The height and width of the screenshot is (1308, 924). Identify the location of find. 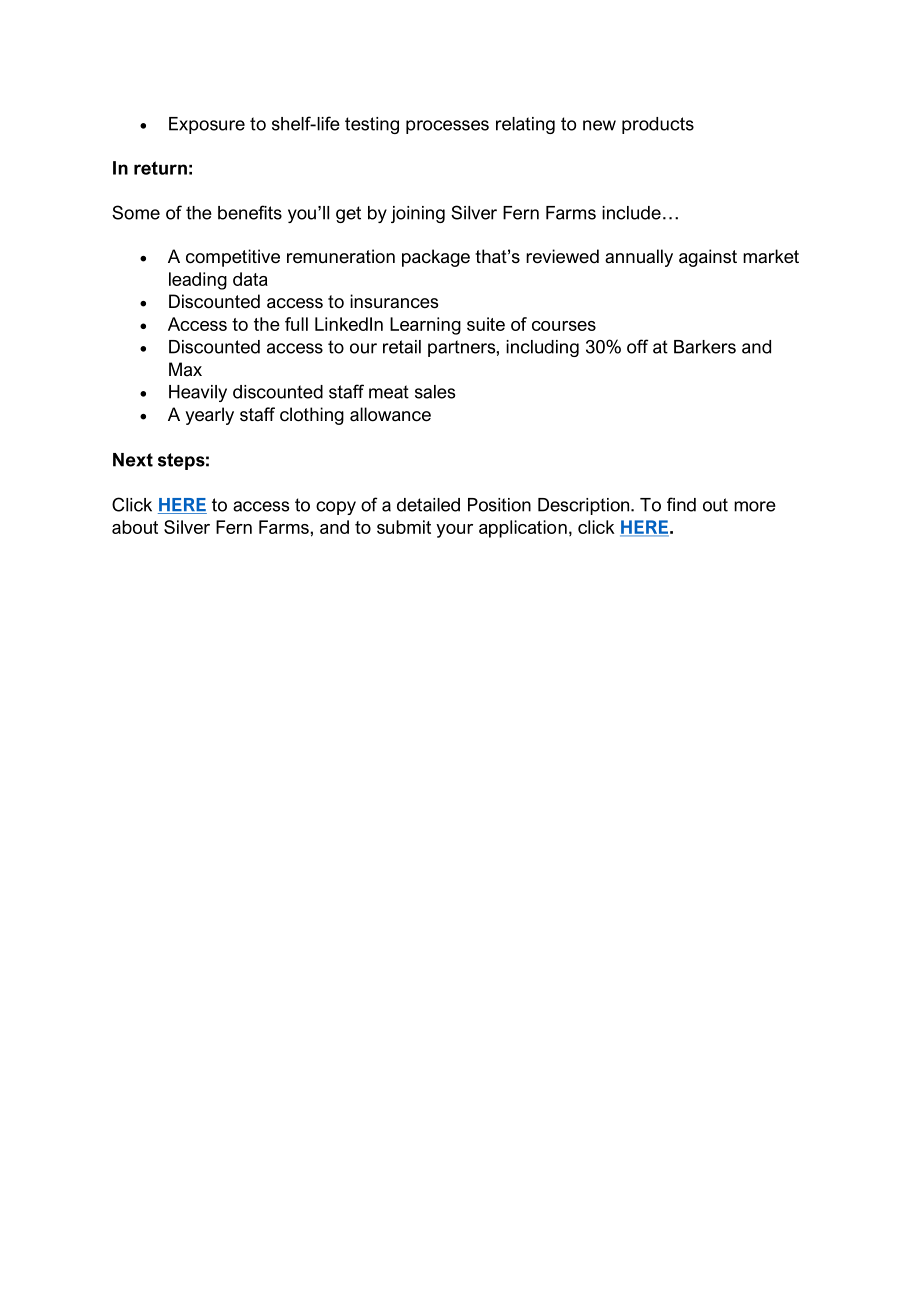
(681, 504).
